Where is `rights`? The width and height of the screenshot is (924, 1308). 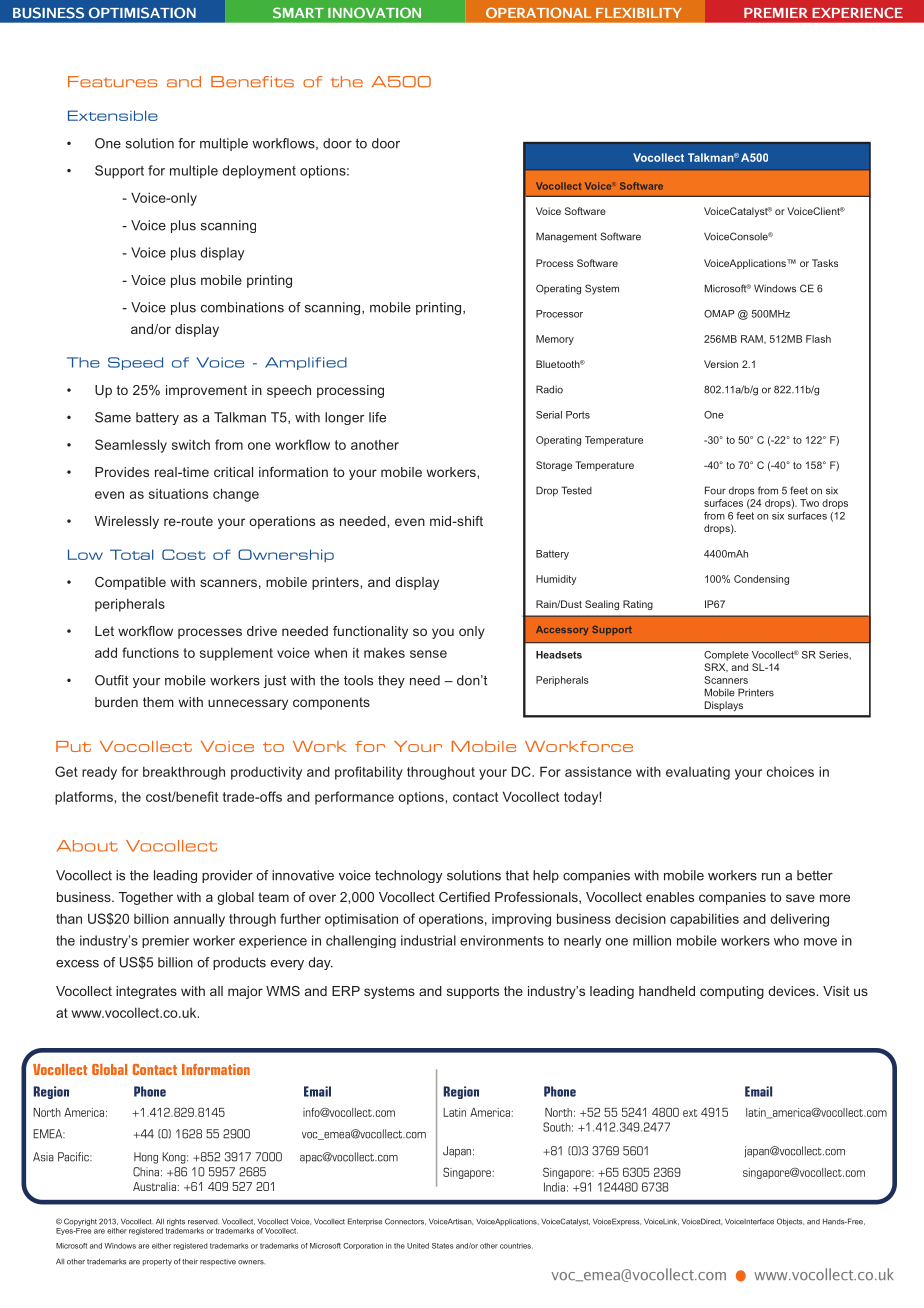 rights is located at coordinates (176, 1222).
